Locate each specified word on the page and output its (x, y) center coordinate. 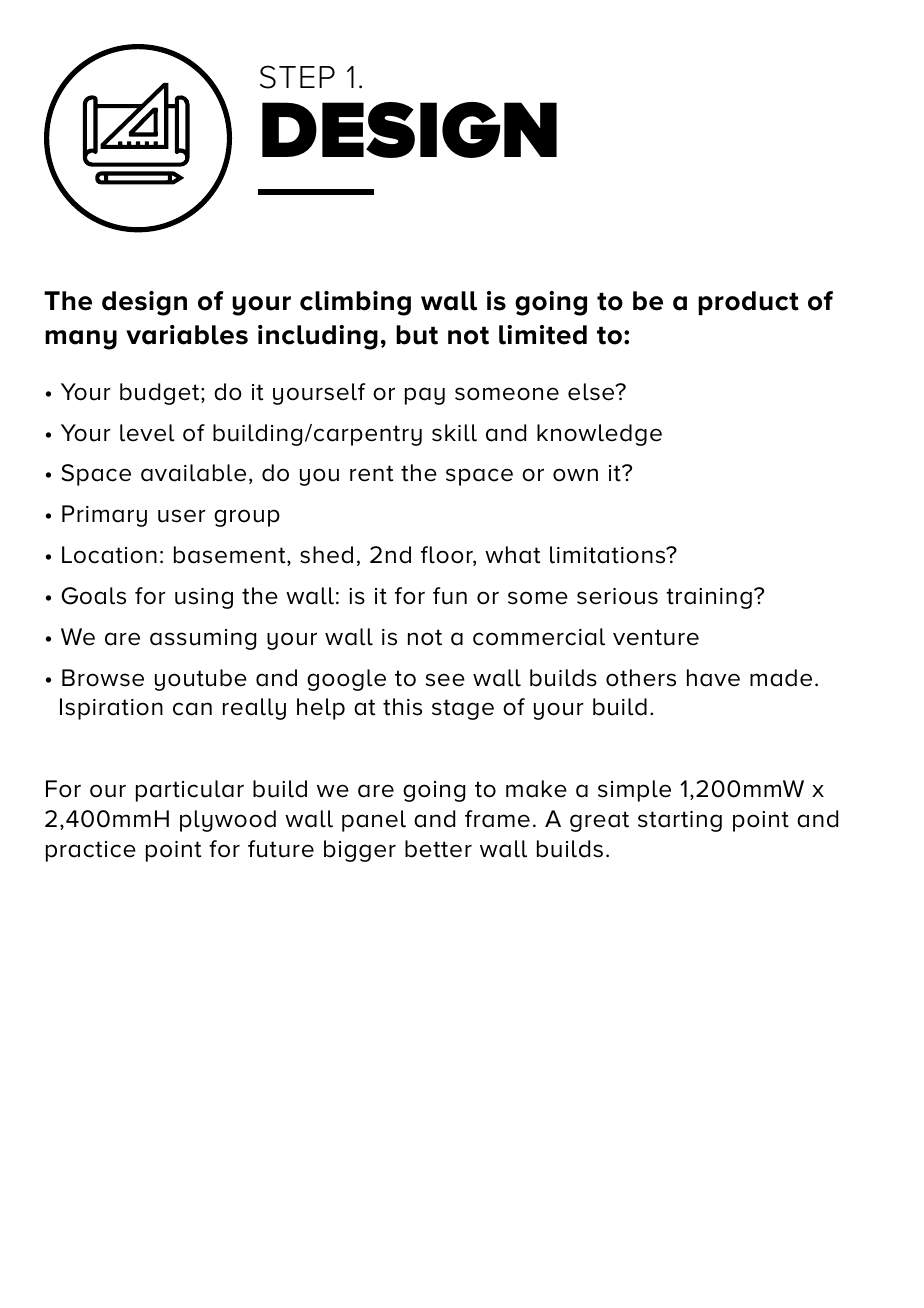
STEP (297, 77)
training (709, 598)
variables (187, 335)
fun (450, 596)
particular (190, 791)
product (748, 303)
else (592, 392)
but (417, 335)
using (204, 598)
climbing (355, 303)
